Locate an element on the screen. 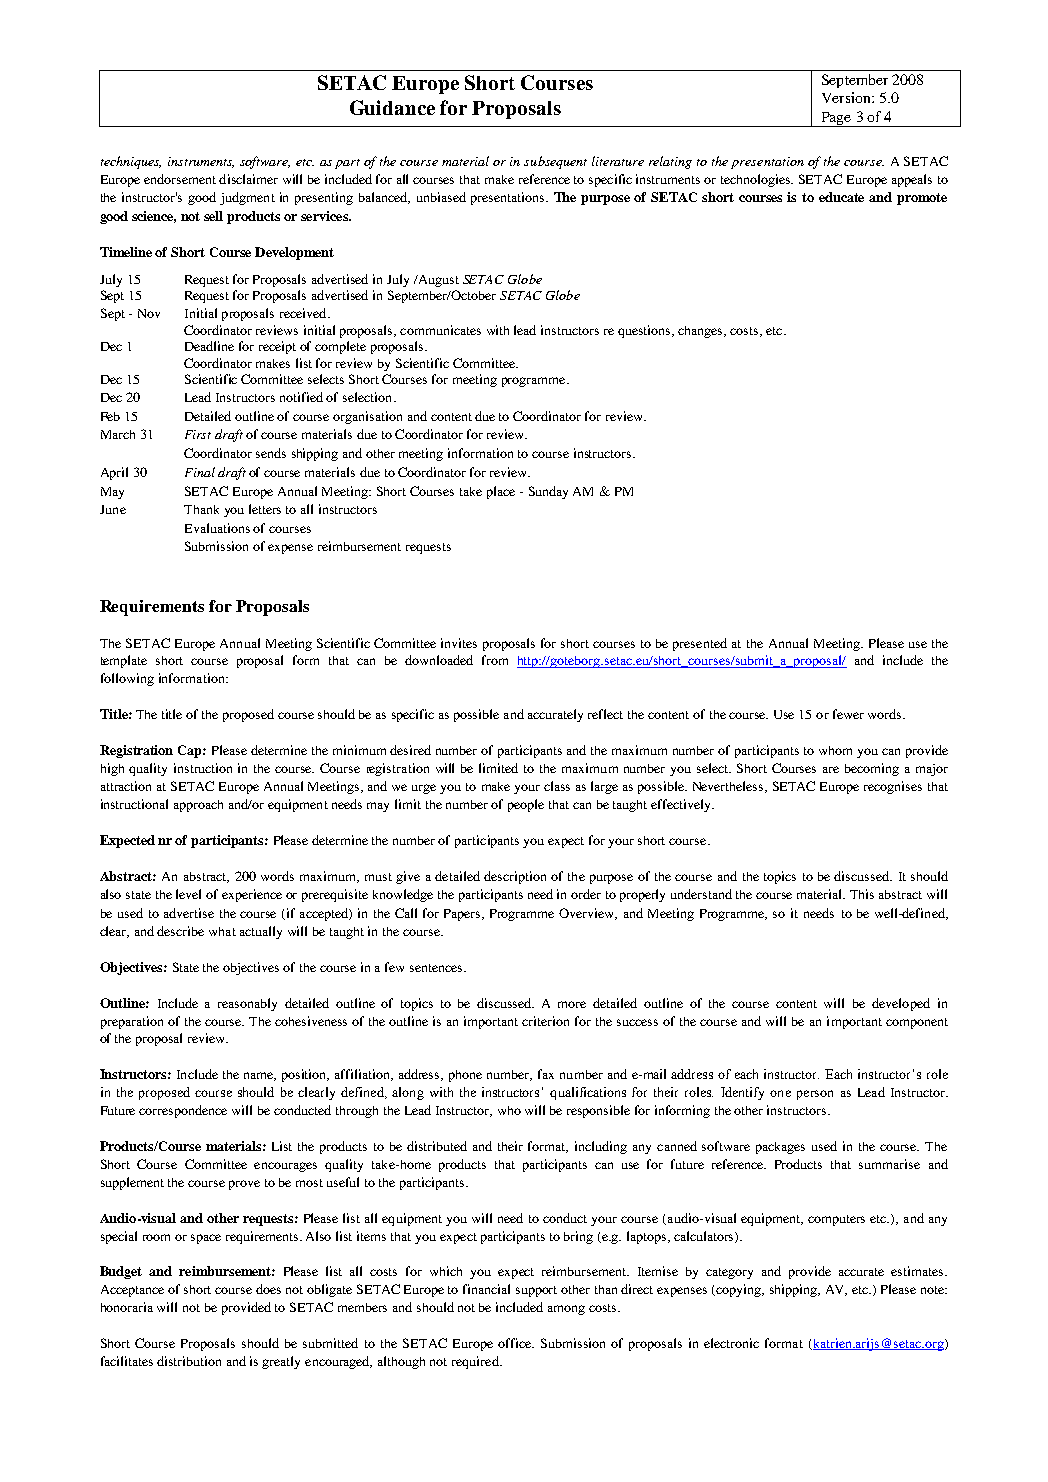  Page is located at coordinates (836, 119).
